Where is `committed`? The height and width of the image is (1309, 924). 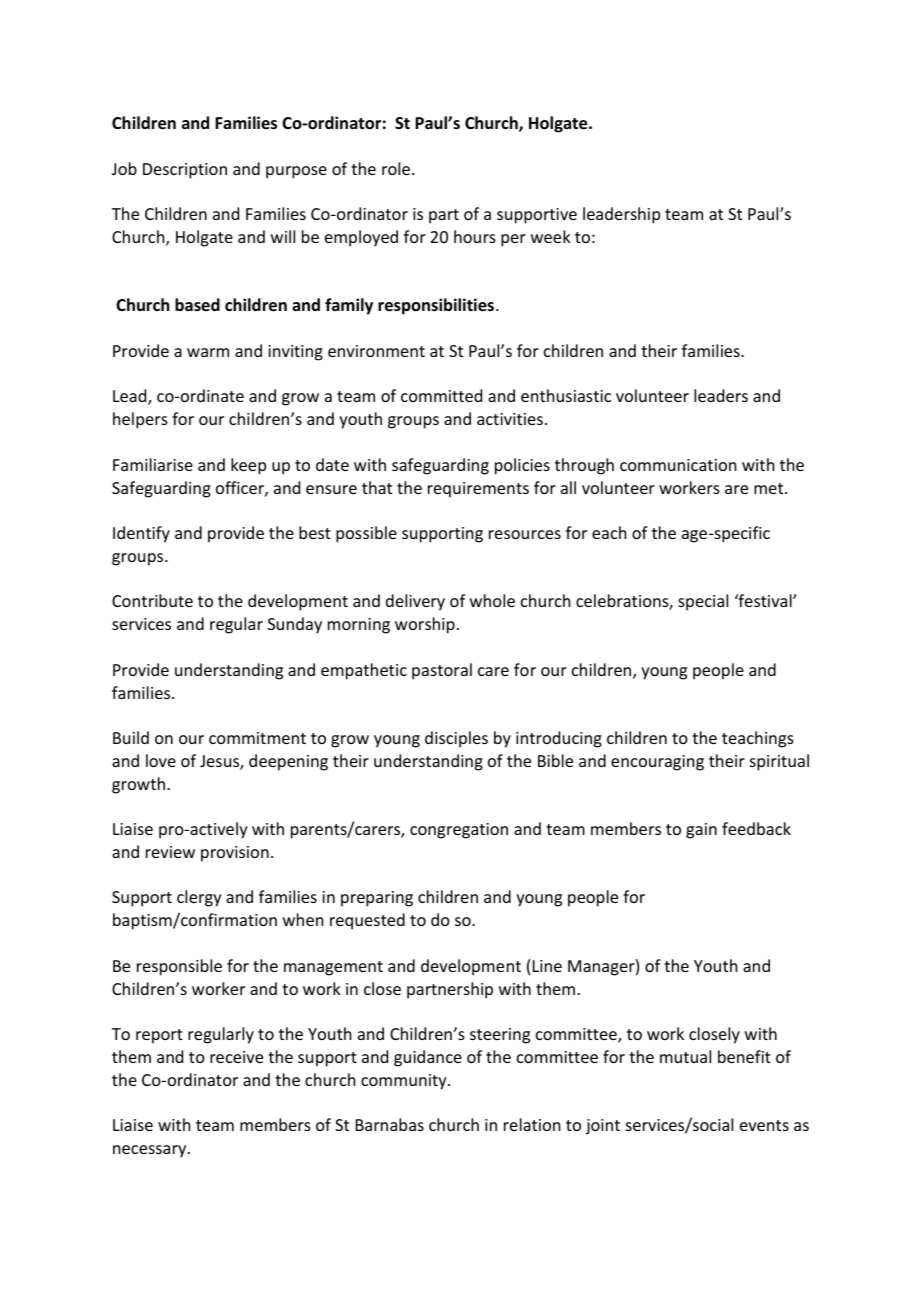 committed is located at coordinates (441, 395).
